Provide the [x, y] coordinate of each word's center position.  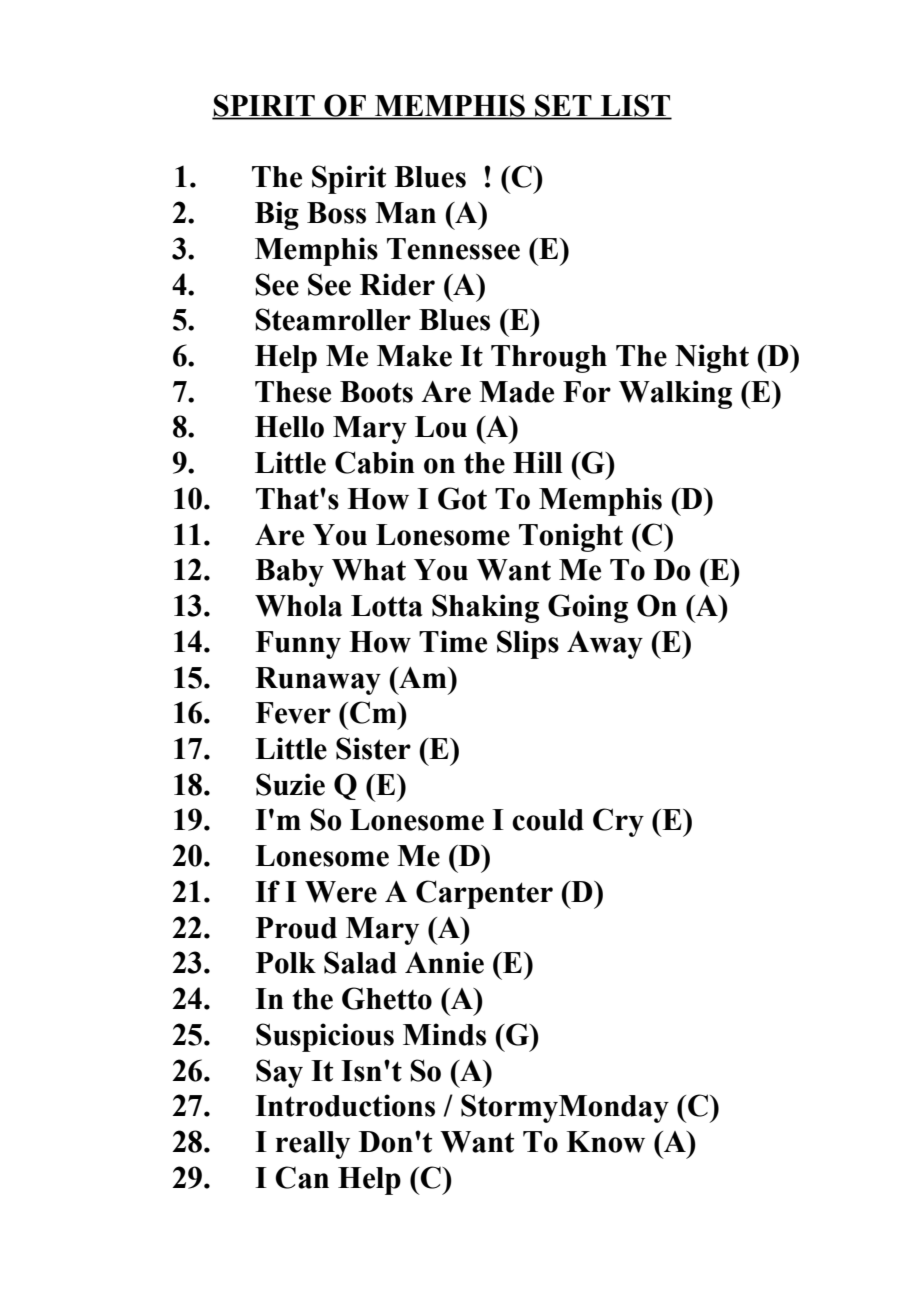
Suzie [290, 784]
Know [606, 1142]
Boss [336, 213]
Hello [289, 427]
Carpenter [484, 894]
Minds [444, 1034]
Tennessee [453, 249]
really [313, 1145]
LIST [635, 106]
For [587, 392]
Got [462, 498]
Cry [618, 822]
